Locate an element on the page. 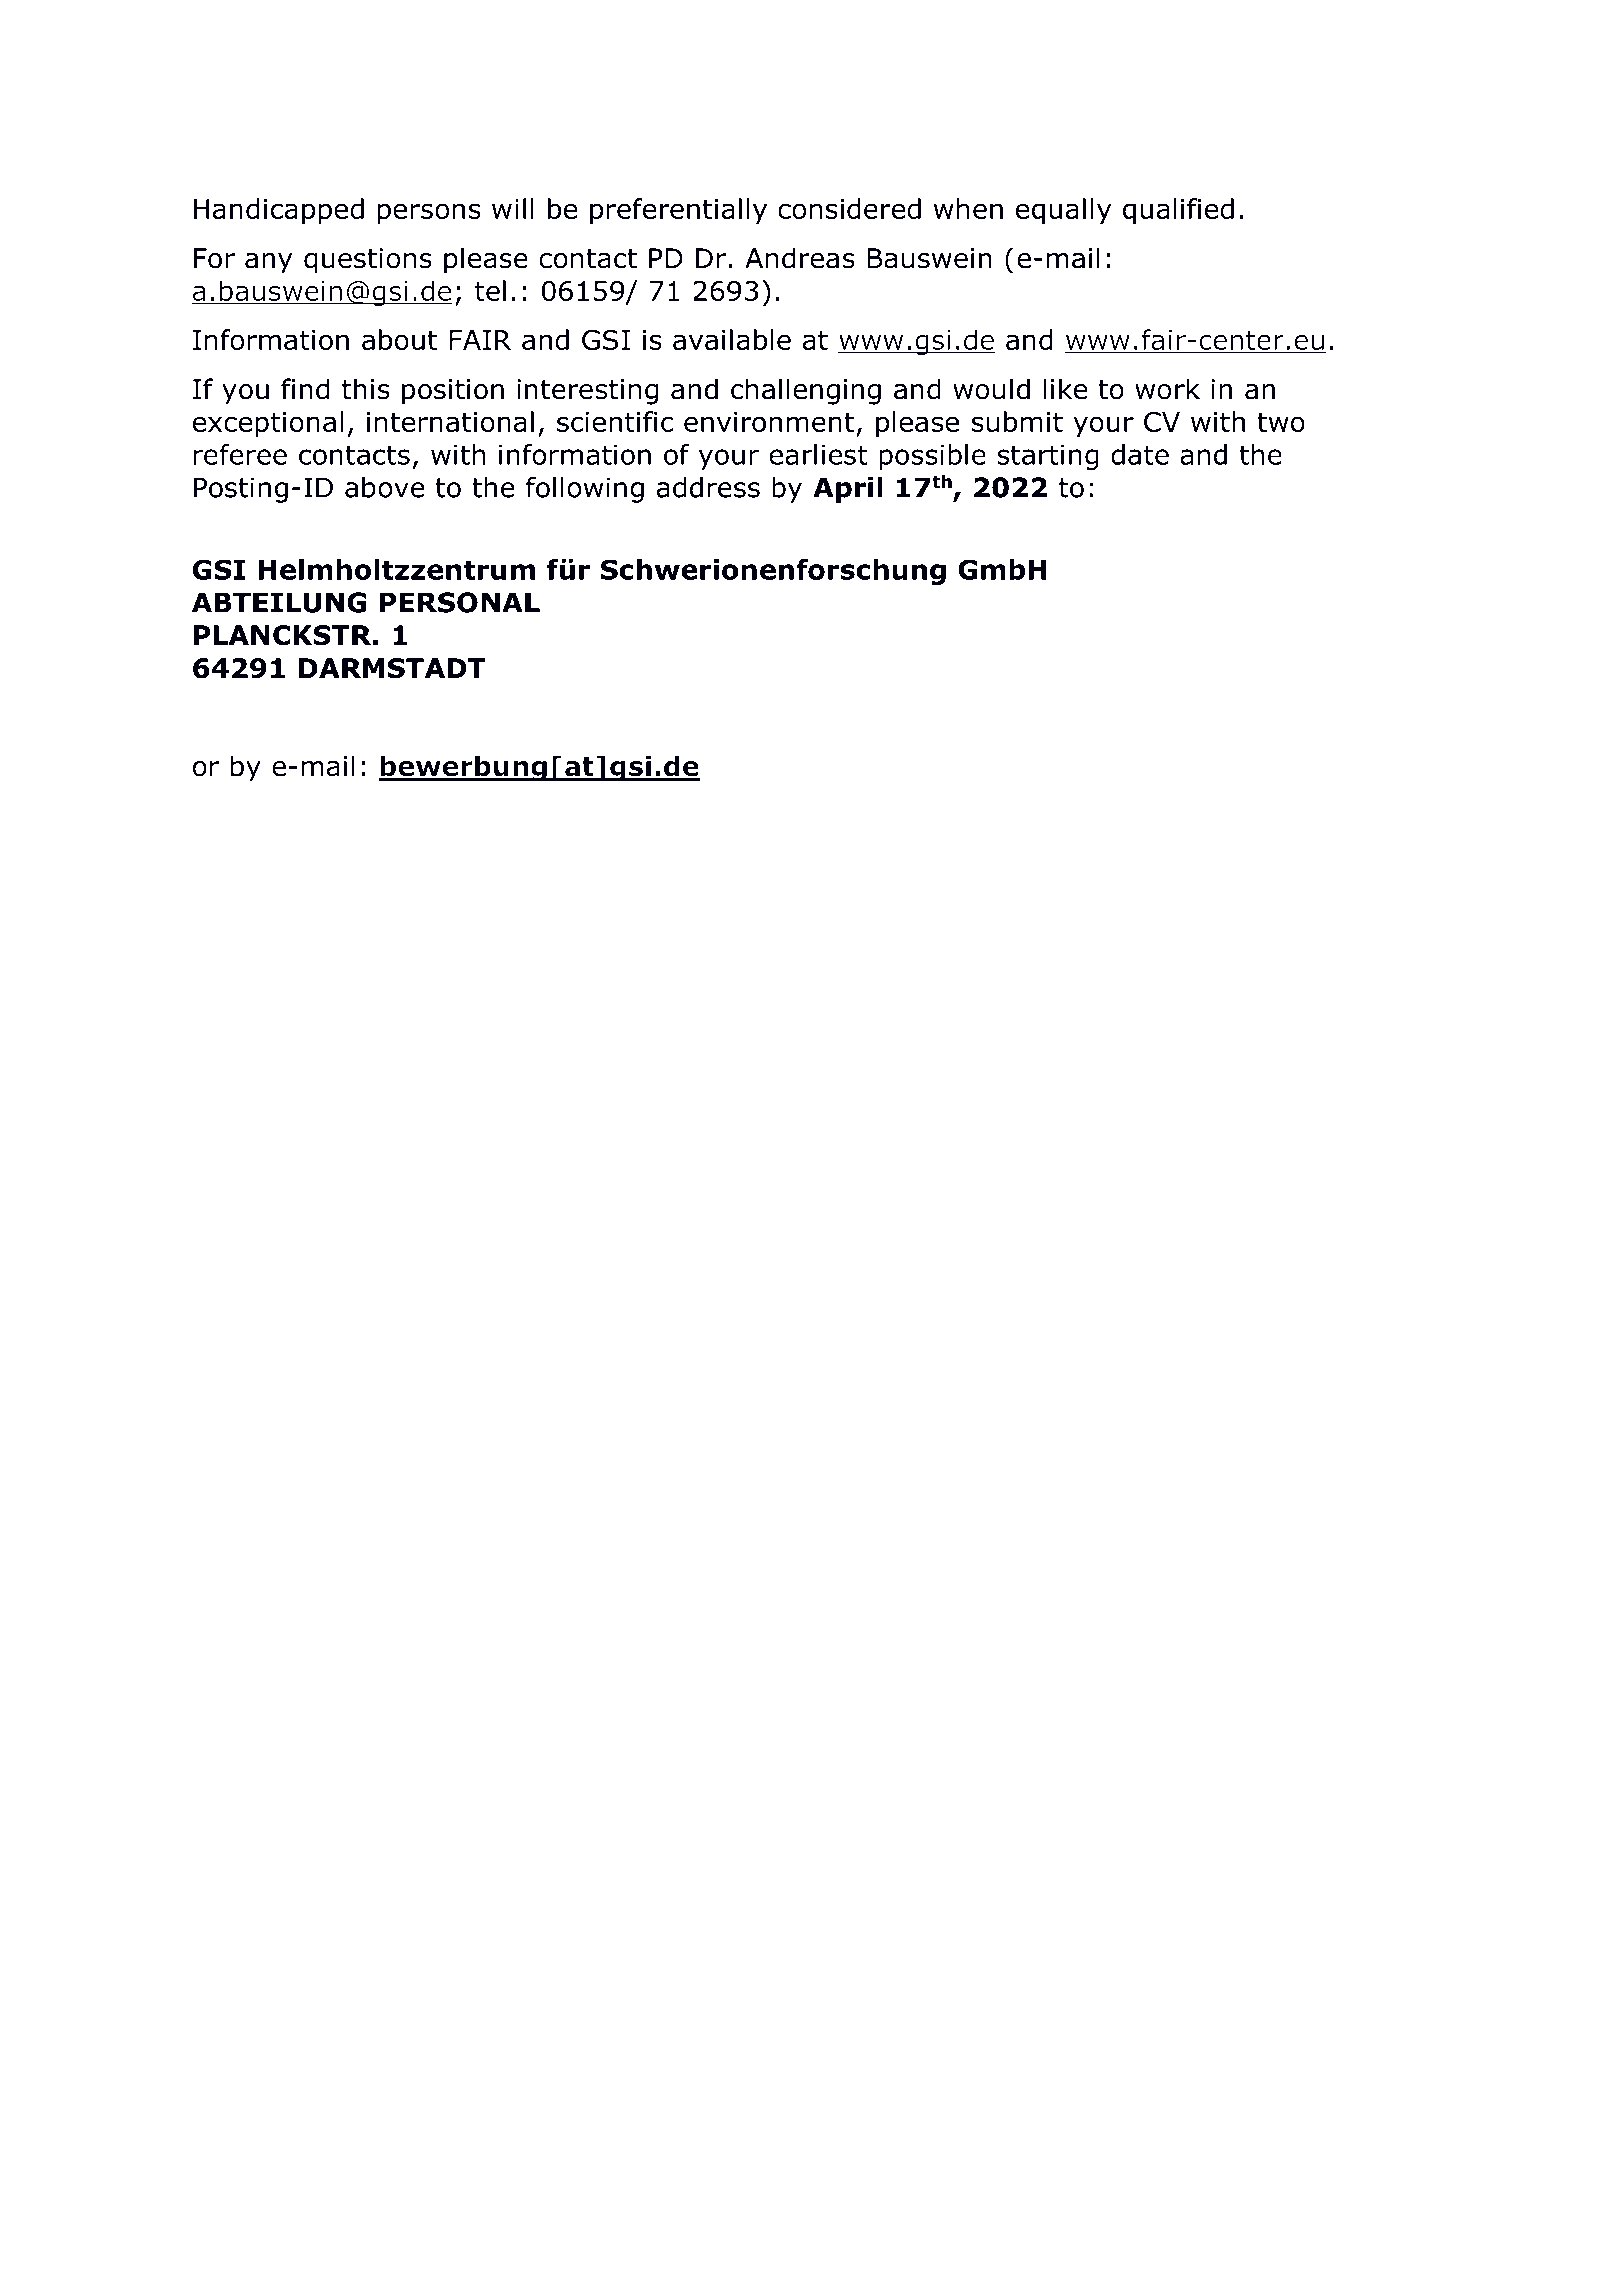  PERSONAL is located at coordinates (460, 602).
